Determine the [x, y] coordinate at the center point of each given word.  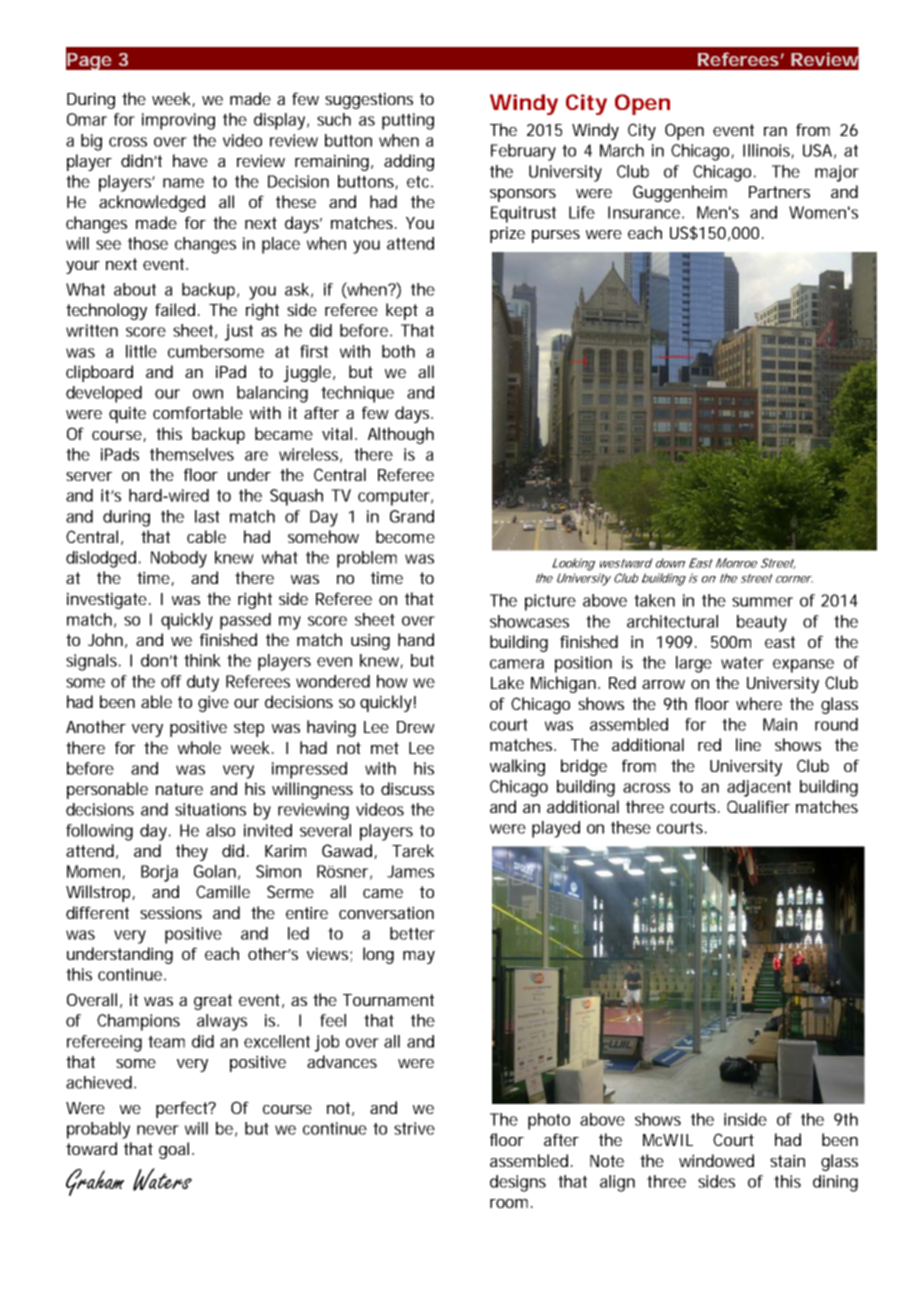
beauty [762, 623]
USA [817, 150]
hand [416, 639]
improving [178, 121]
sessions [171, 912]
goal [174, 1150]
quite [127, 414]
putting [408, 121]
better [412, 933]
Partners [779, 192]
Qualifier [758, 806]
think [202, 660]
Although [401, 435]
